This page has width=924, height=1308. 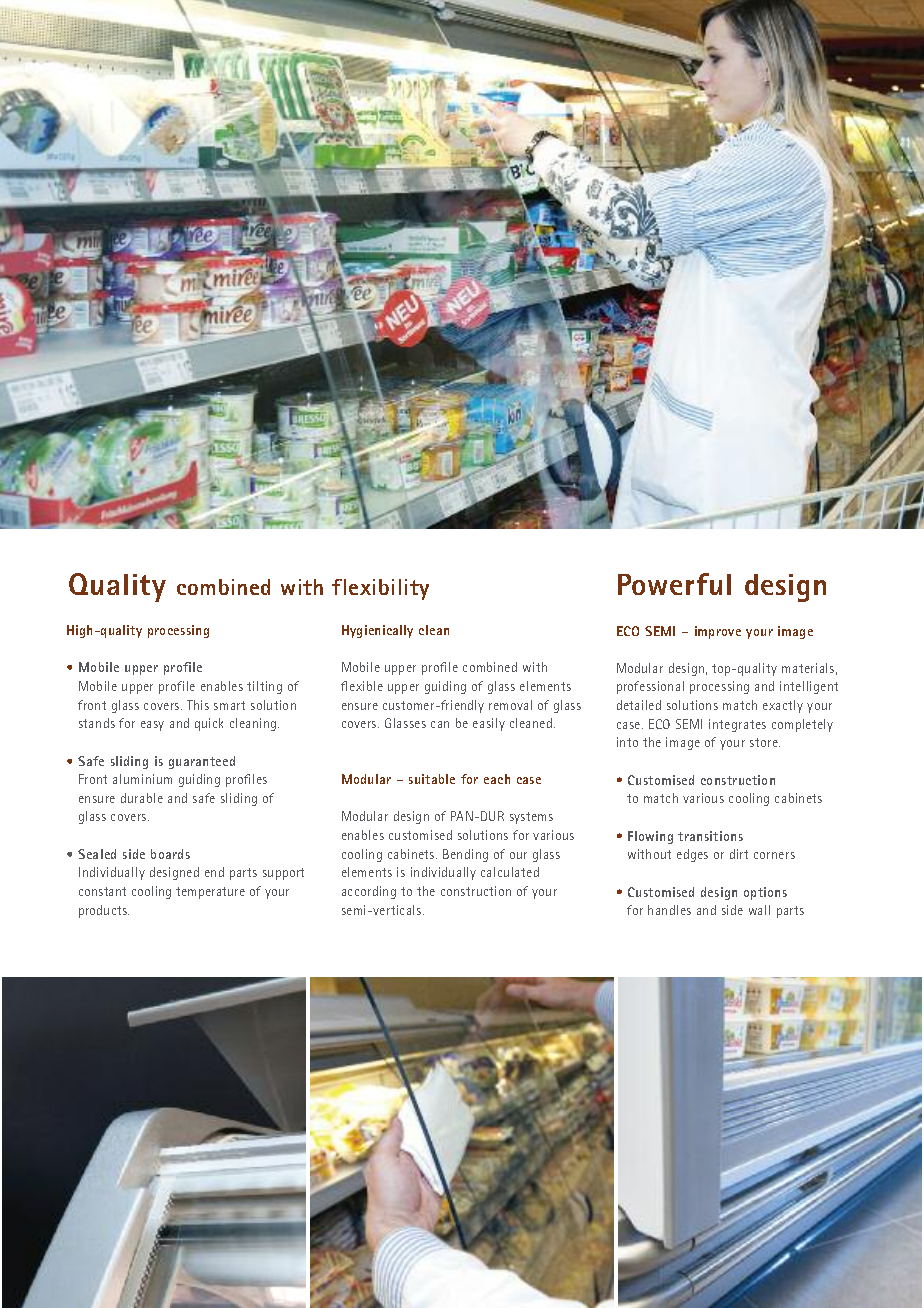 What do you see at coordinates (142, 798) in the page?
I see `durable` at bounding box center [142, 798].
